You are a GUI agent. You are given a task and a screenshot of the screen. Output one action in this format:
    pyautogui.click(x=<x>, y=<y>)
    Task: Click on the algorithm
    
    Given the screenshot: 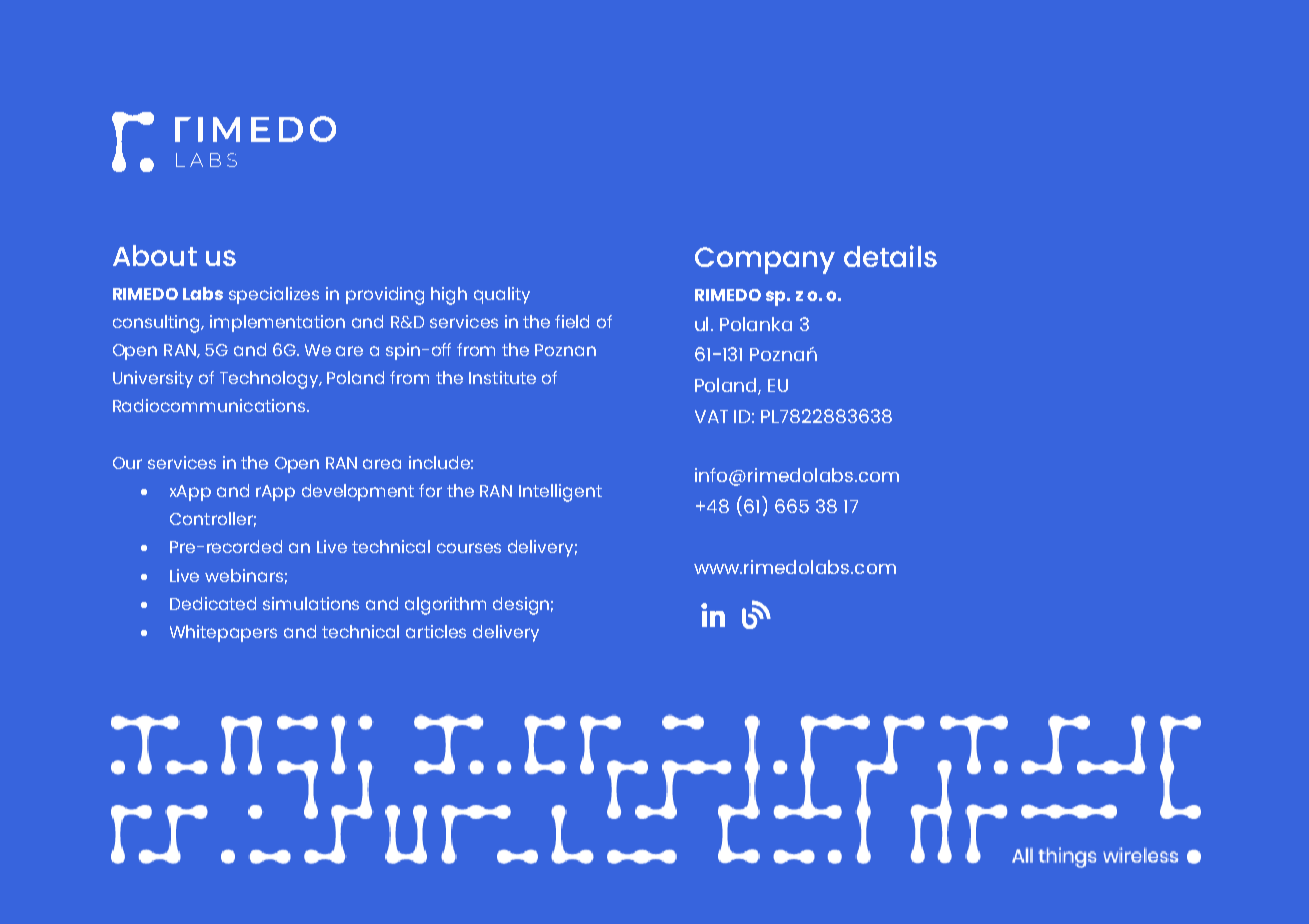 What is the action you would take?
    pyautogui.click(x=445, y=606)
